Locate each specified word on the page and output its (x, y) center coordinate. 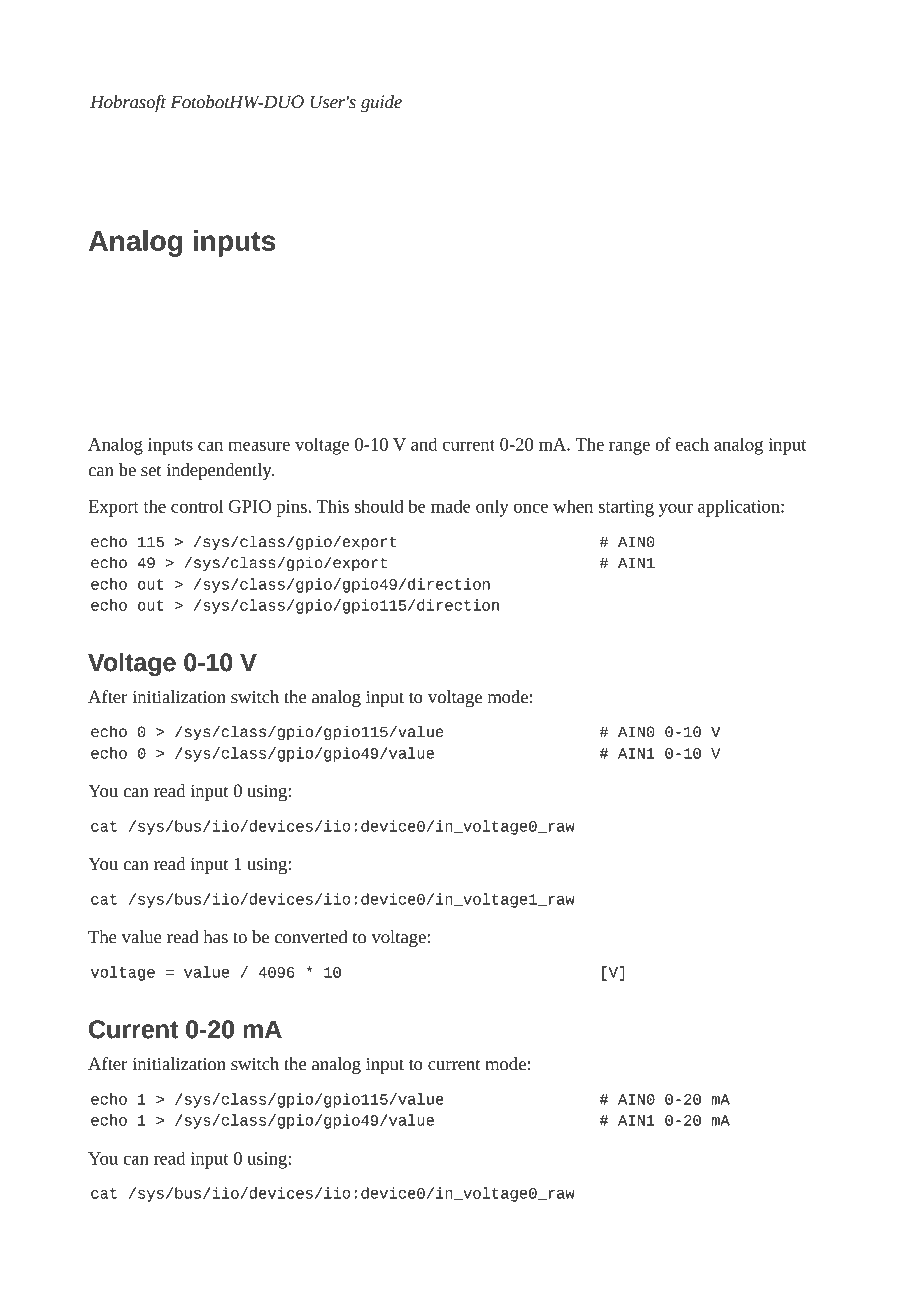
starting (626, 508)
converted (311, 937)
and (424, 444)
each (692, 444)
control (197, 506)
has (215, 937)
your (676, 510)
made (451, 506)
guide (381, 104)
